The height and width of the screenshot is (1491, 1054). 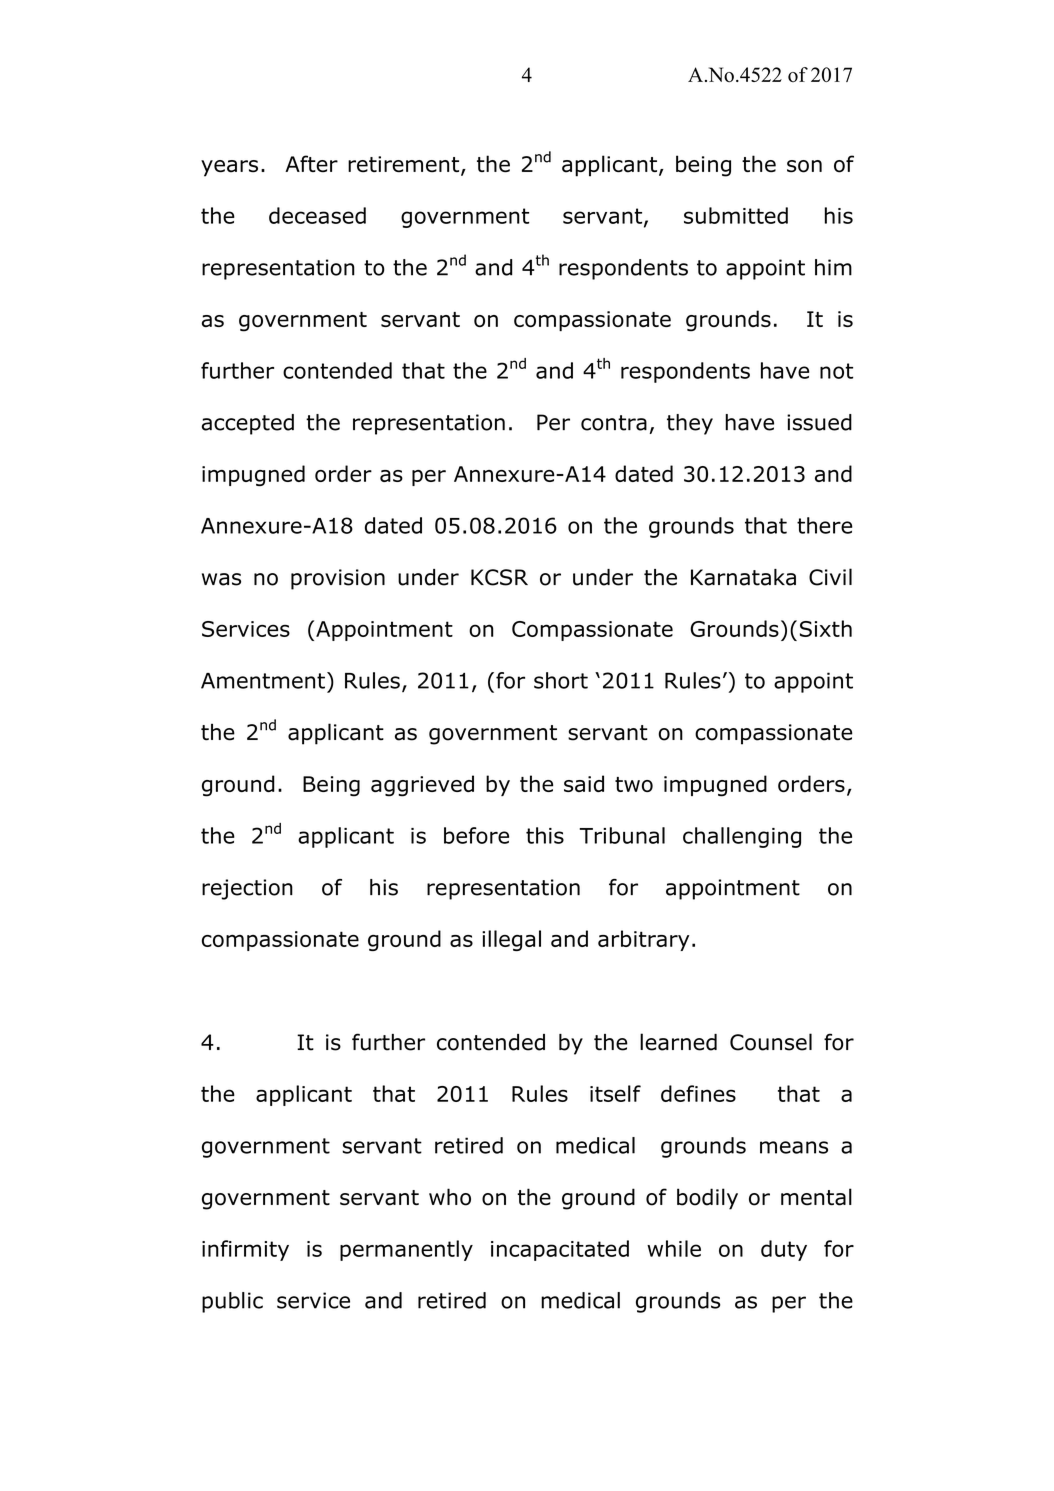 What do you see at coordinates (248, 424) in the screenshot?
I see `accepted` at bounding box center [248, 424].
